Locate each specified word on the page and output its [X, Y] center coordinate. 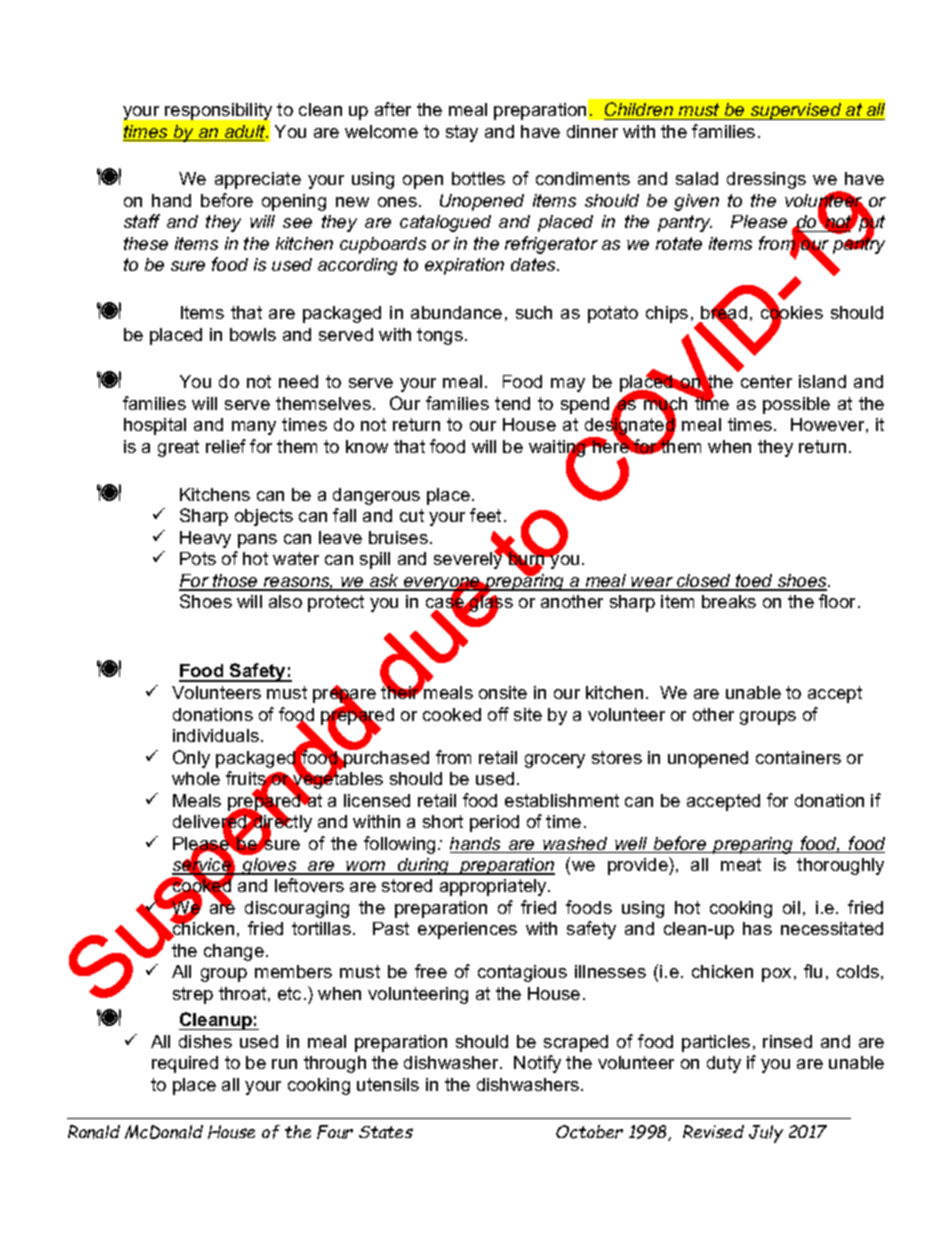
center [766, 381]
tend [512, 403]
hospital [155, 426]
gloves [270, 866]
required [185, 1064]
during [424, 866]
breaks [729, 601]
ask [384, 582]
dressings [766, 180]
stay [462, 133]
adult [245, 133]
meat [741, 864]
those [235, 582]
